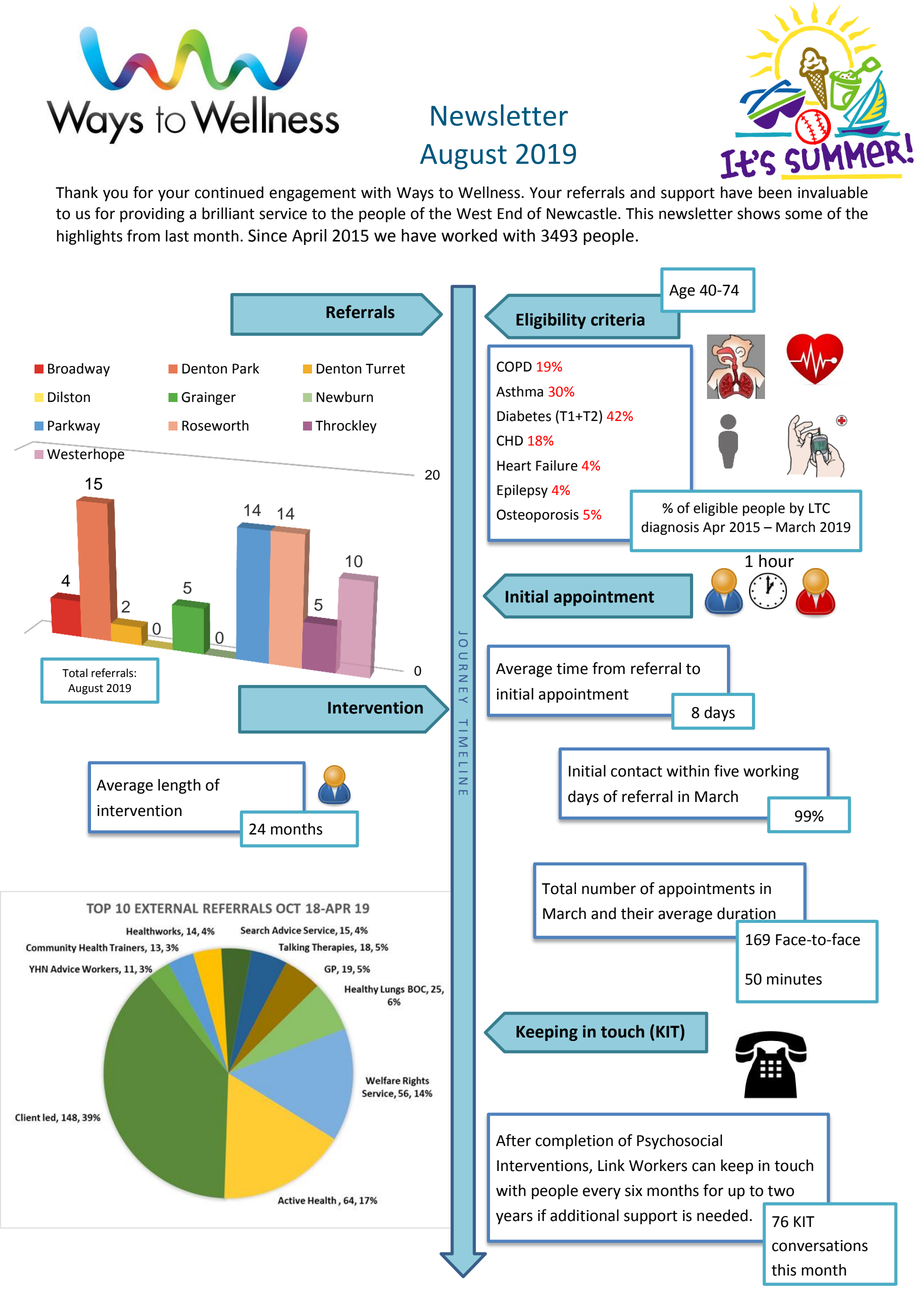 The height and width of the image is (1309, 924). Describe the element at coordinates (514, 466) in the image. I see `Heart` at that location.
